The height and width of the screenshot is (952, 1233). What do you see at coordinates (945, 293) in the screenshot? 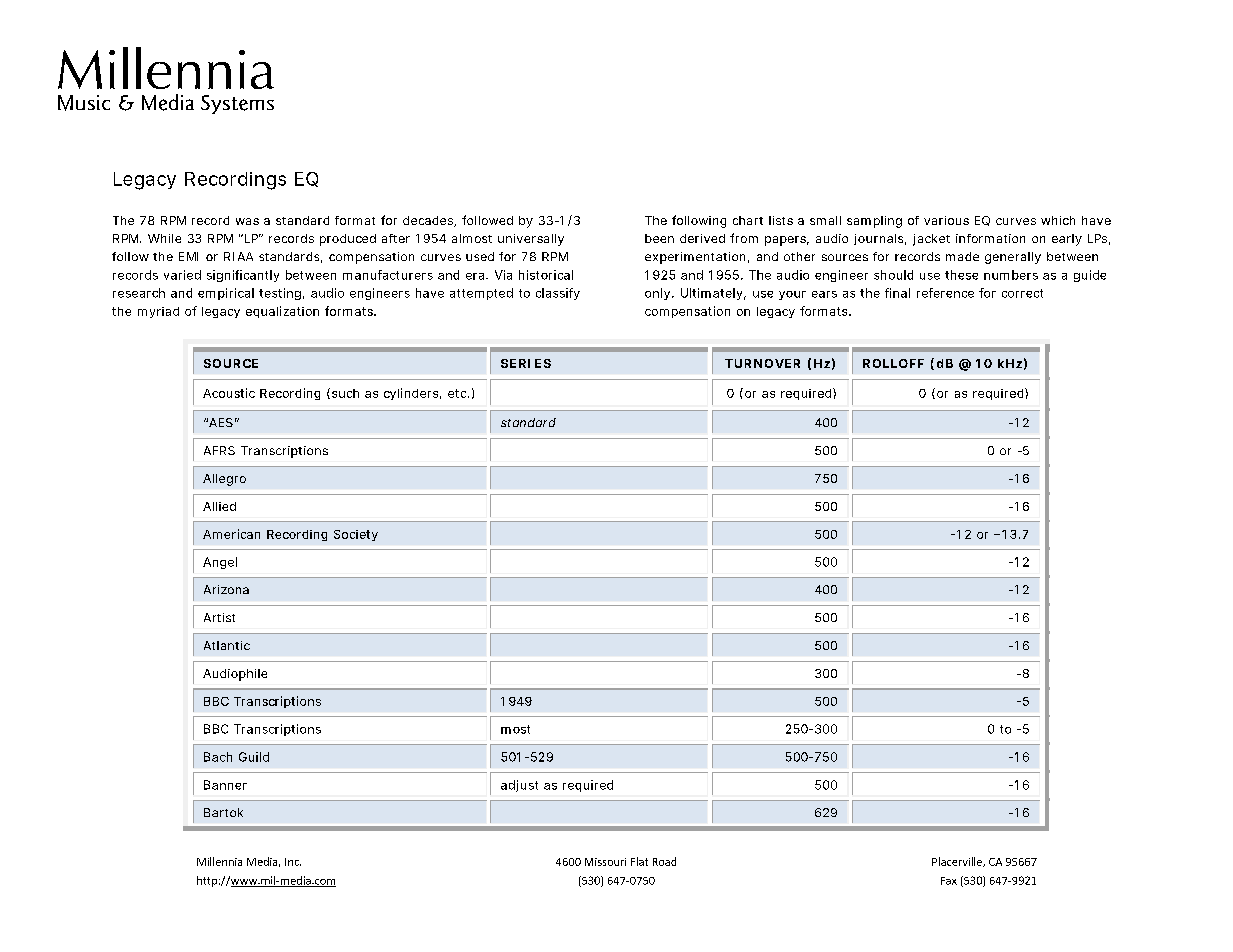
I see `reference` at bounding box center [945, 293].
